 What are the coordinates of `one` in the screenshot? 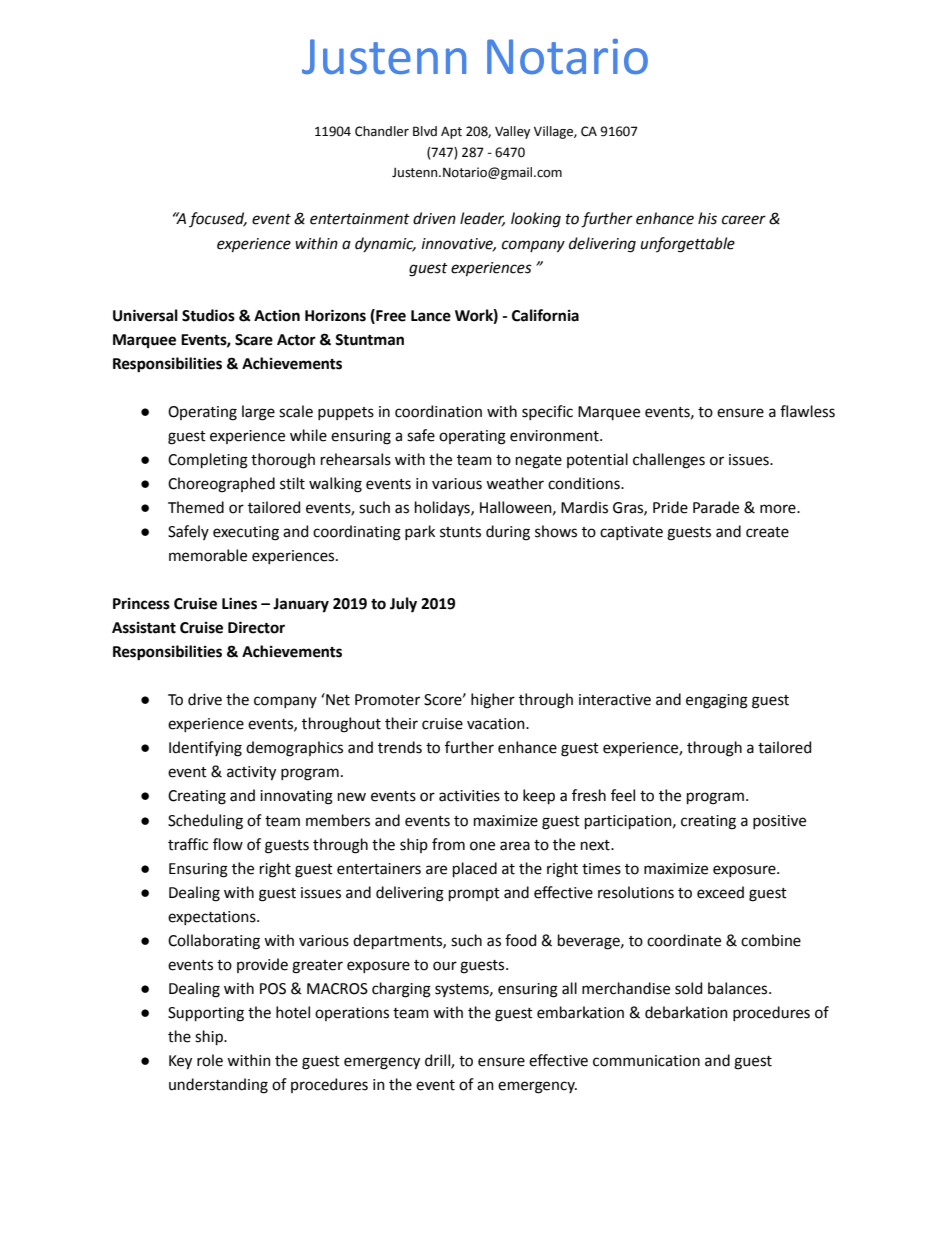 It's located at (482, 846).
